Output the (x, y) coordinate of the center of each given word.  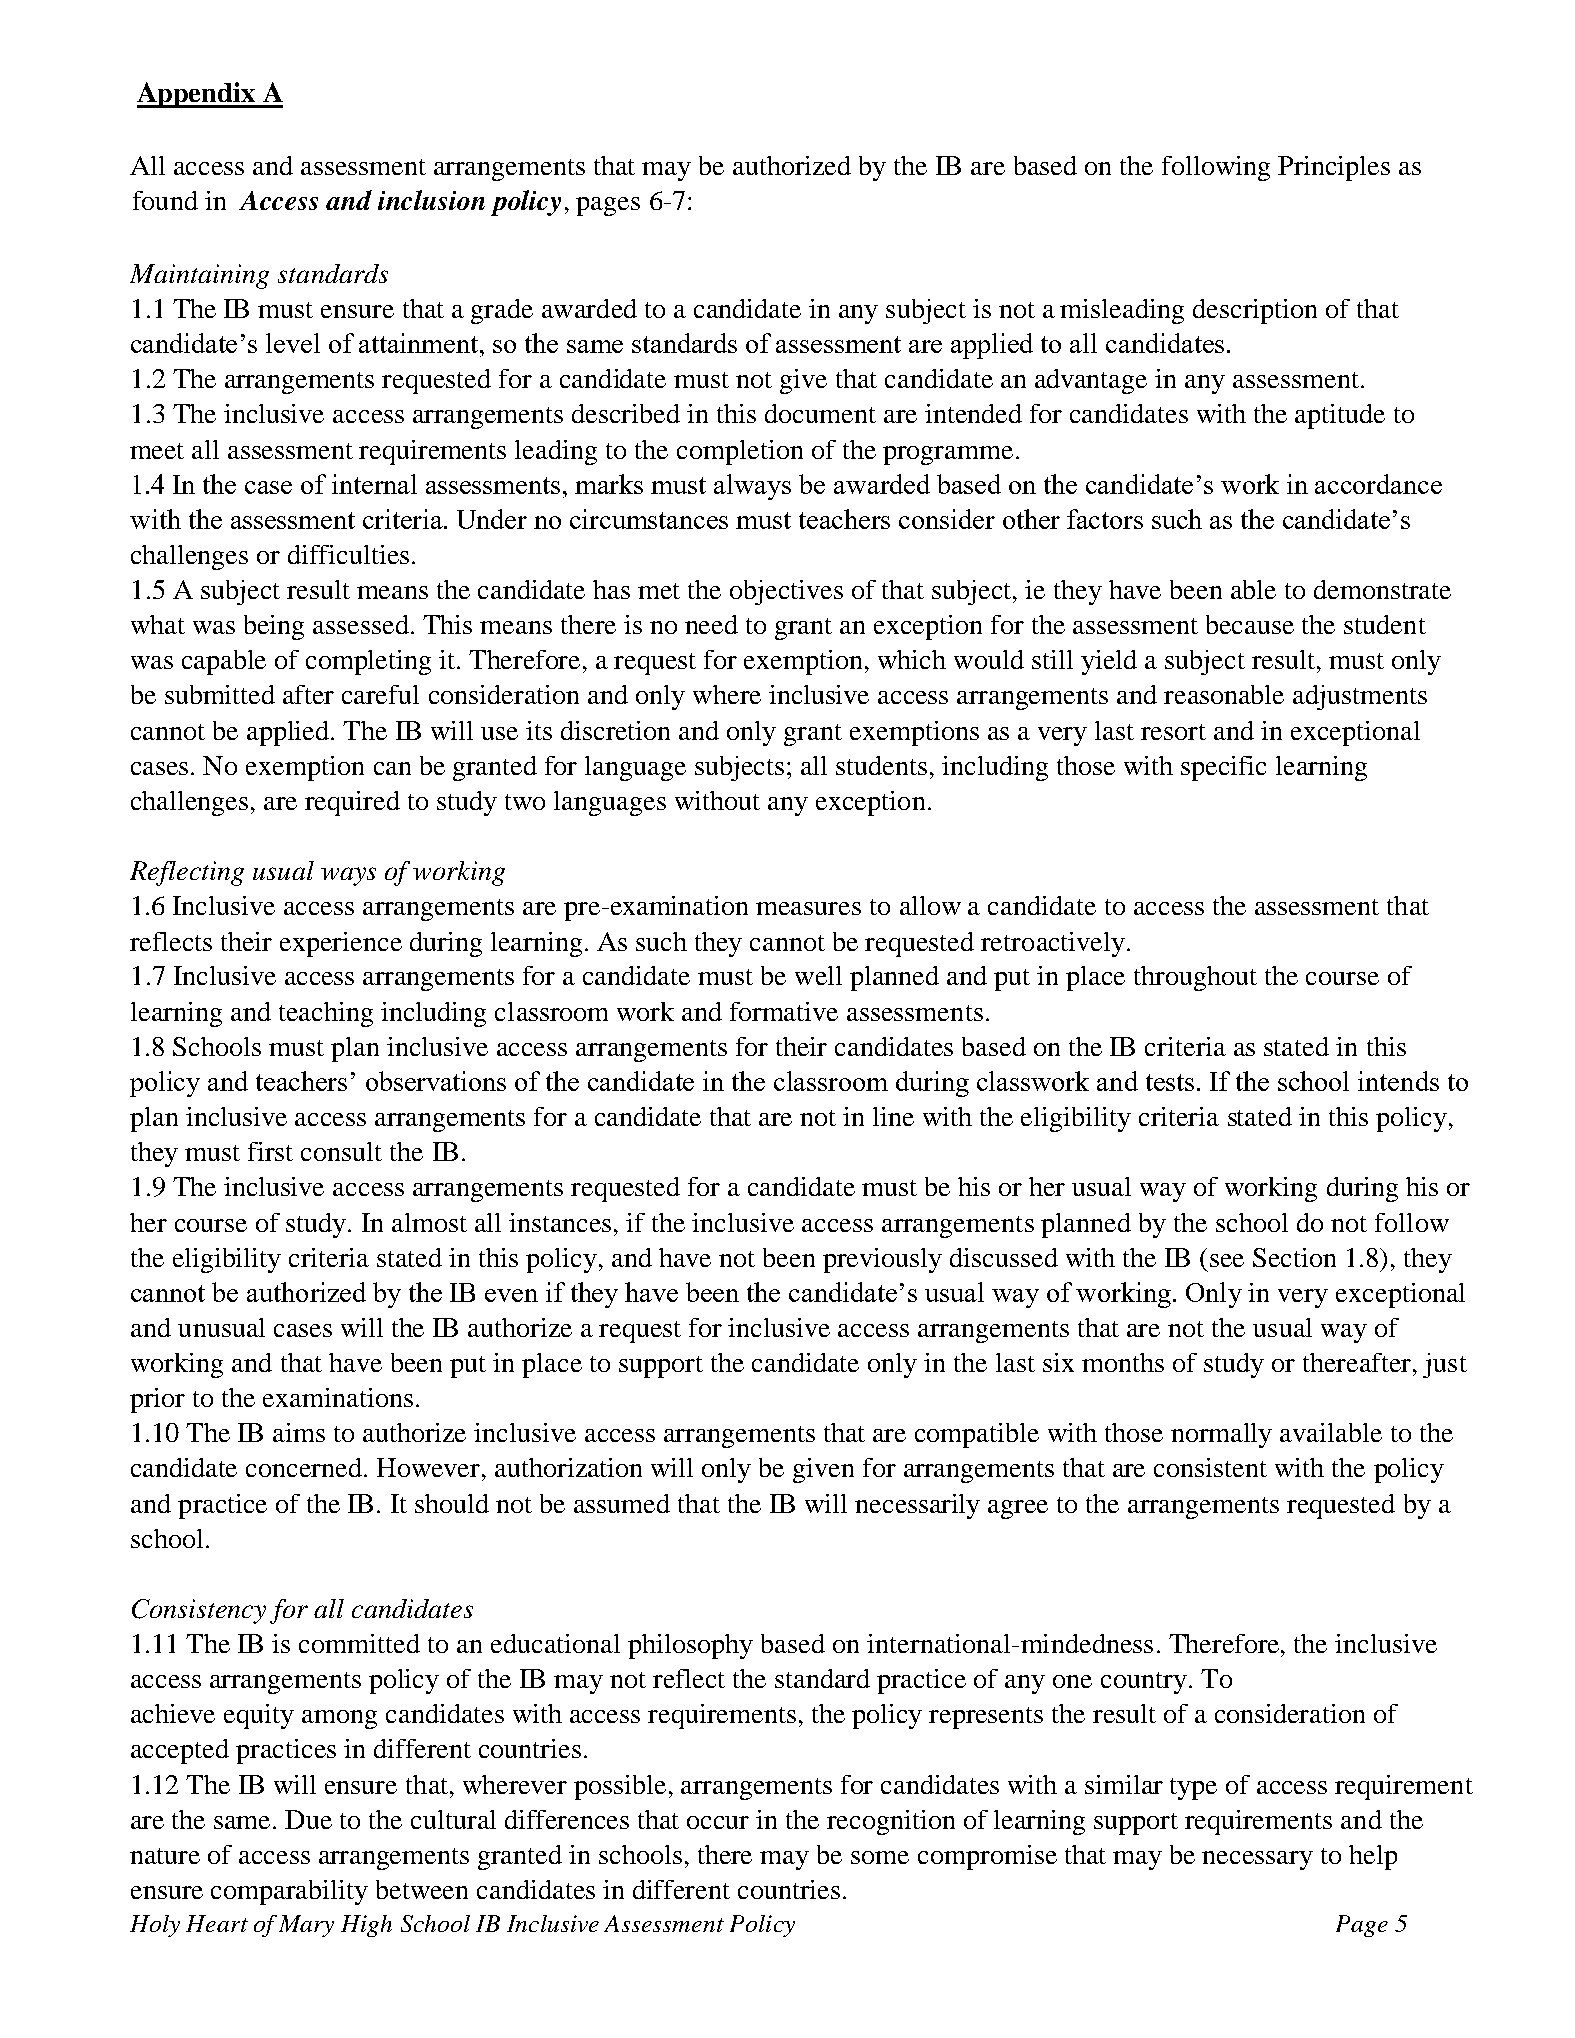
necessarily (917, 1506)
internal (374, 484)
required (352, 803)
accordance (1378, 484)
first (270, 1151)
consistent (1210, 1467)
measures (808, 908)
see (1227, 1260)
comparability (289, 1892)
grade (502, 311)
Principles (1334, 168)
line (893, 1116)
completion (740, 452)
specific (1223, 768)
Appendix (197, 95)
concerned (305, 1467)
